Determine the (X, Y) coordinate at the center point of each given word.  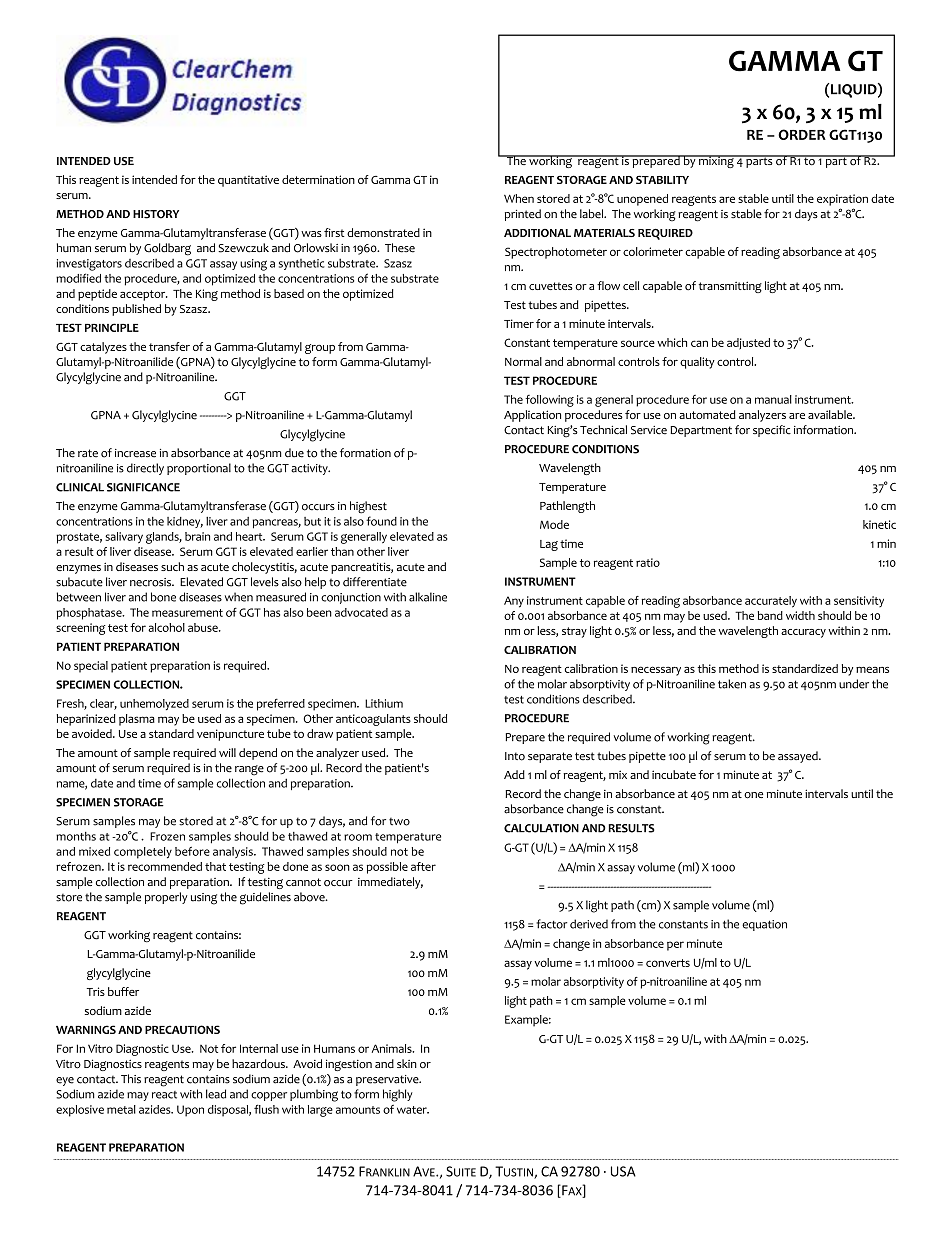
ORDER (802, 134)
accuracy (803, 633)
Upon (190, 1111)
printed (523, 215)
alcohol (166, 627)
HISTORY (156, 214)
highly (398, 1095)
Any (514, 602)
